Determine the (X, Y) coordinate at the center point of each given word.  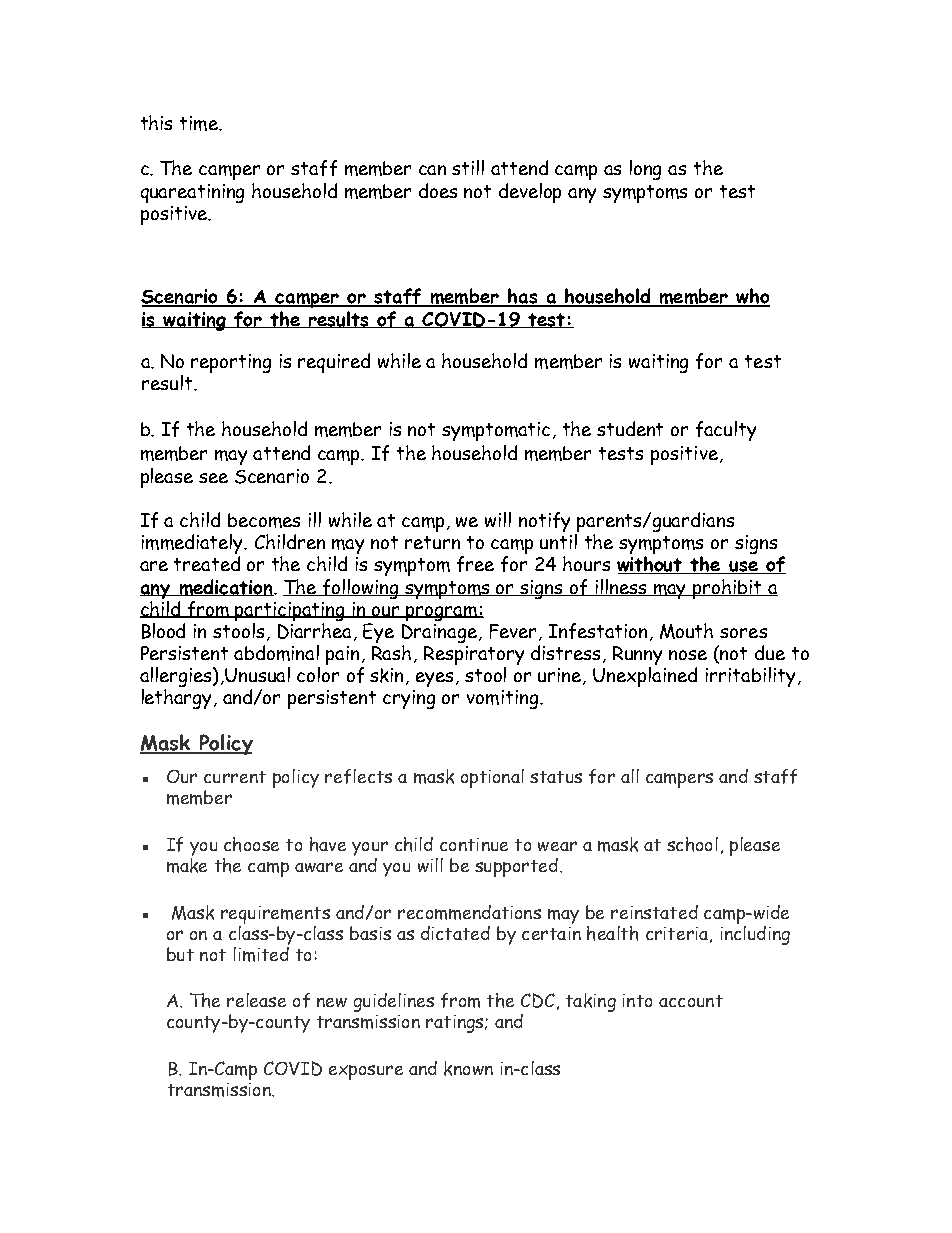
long (645, 170)
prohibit (727, 589)
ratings (456, 1024)
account (691, 1001)
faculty (726, 431)
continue (474, 844)
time (200, 123)
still (468, 167)
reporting (231, 363)
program (442, 613)
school (692, 844)
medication (226, 587)
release (256, 1000)
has (523, 297)
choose (251, 844)
